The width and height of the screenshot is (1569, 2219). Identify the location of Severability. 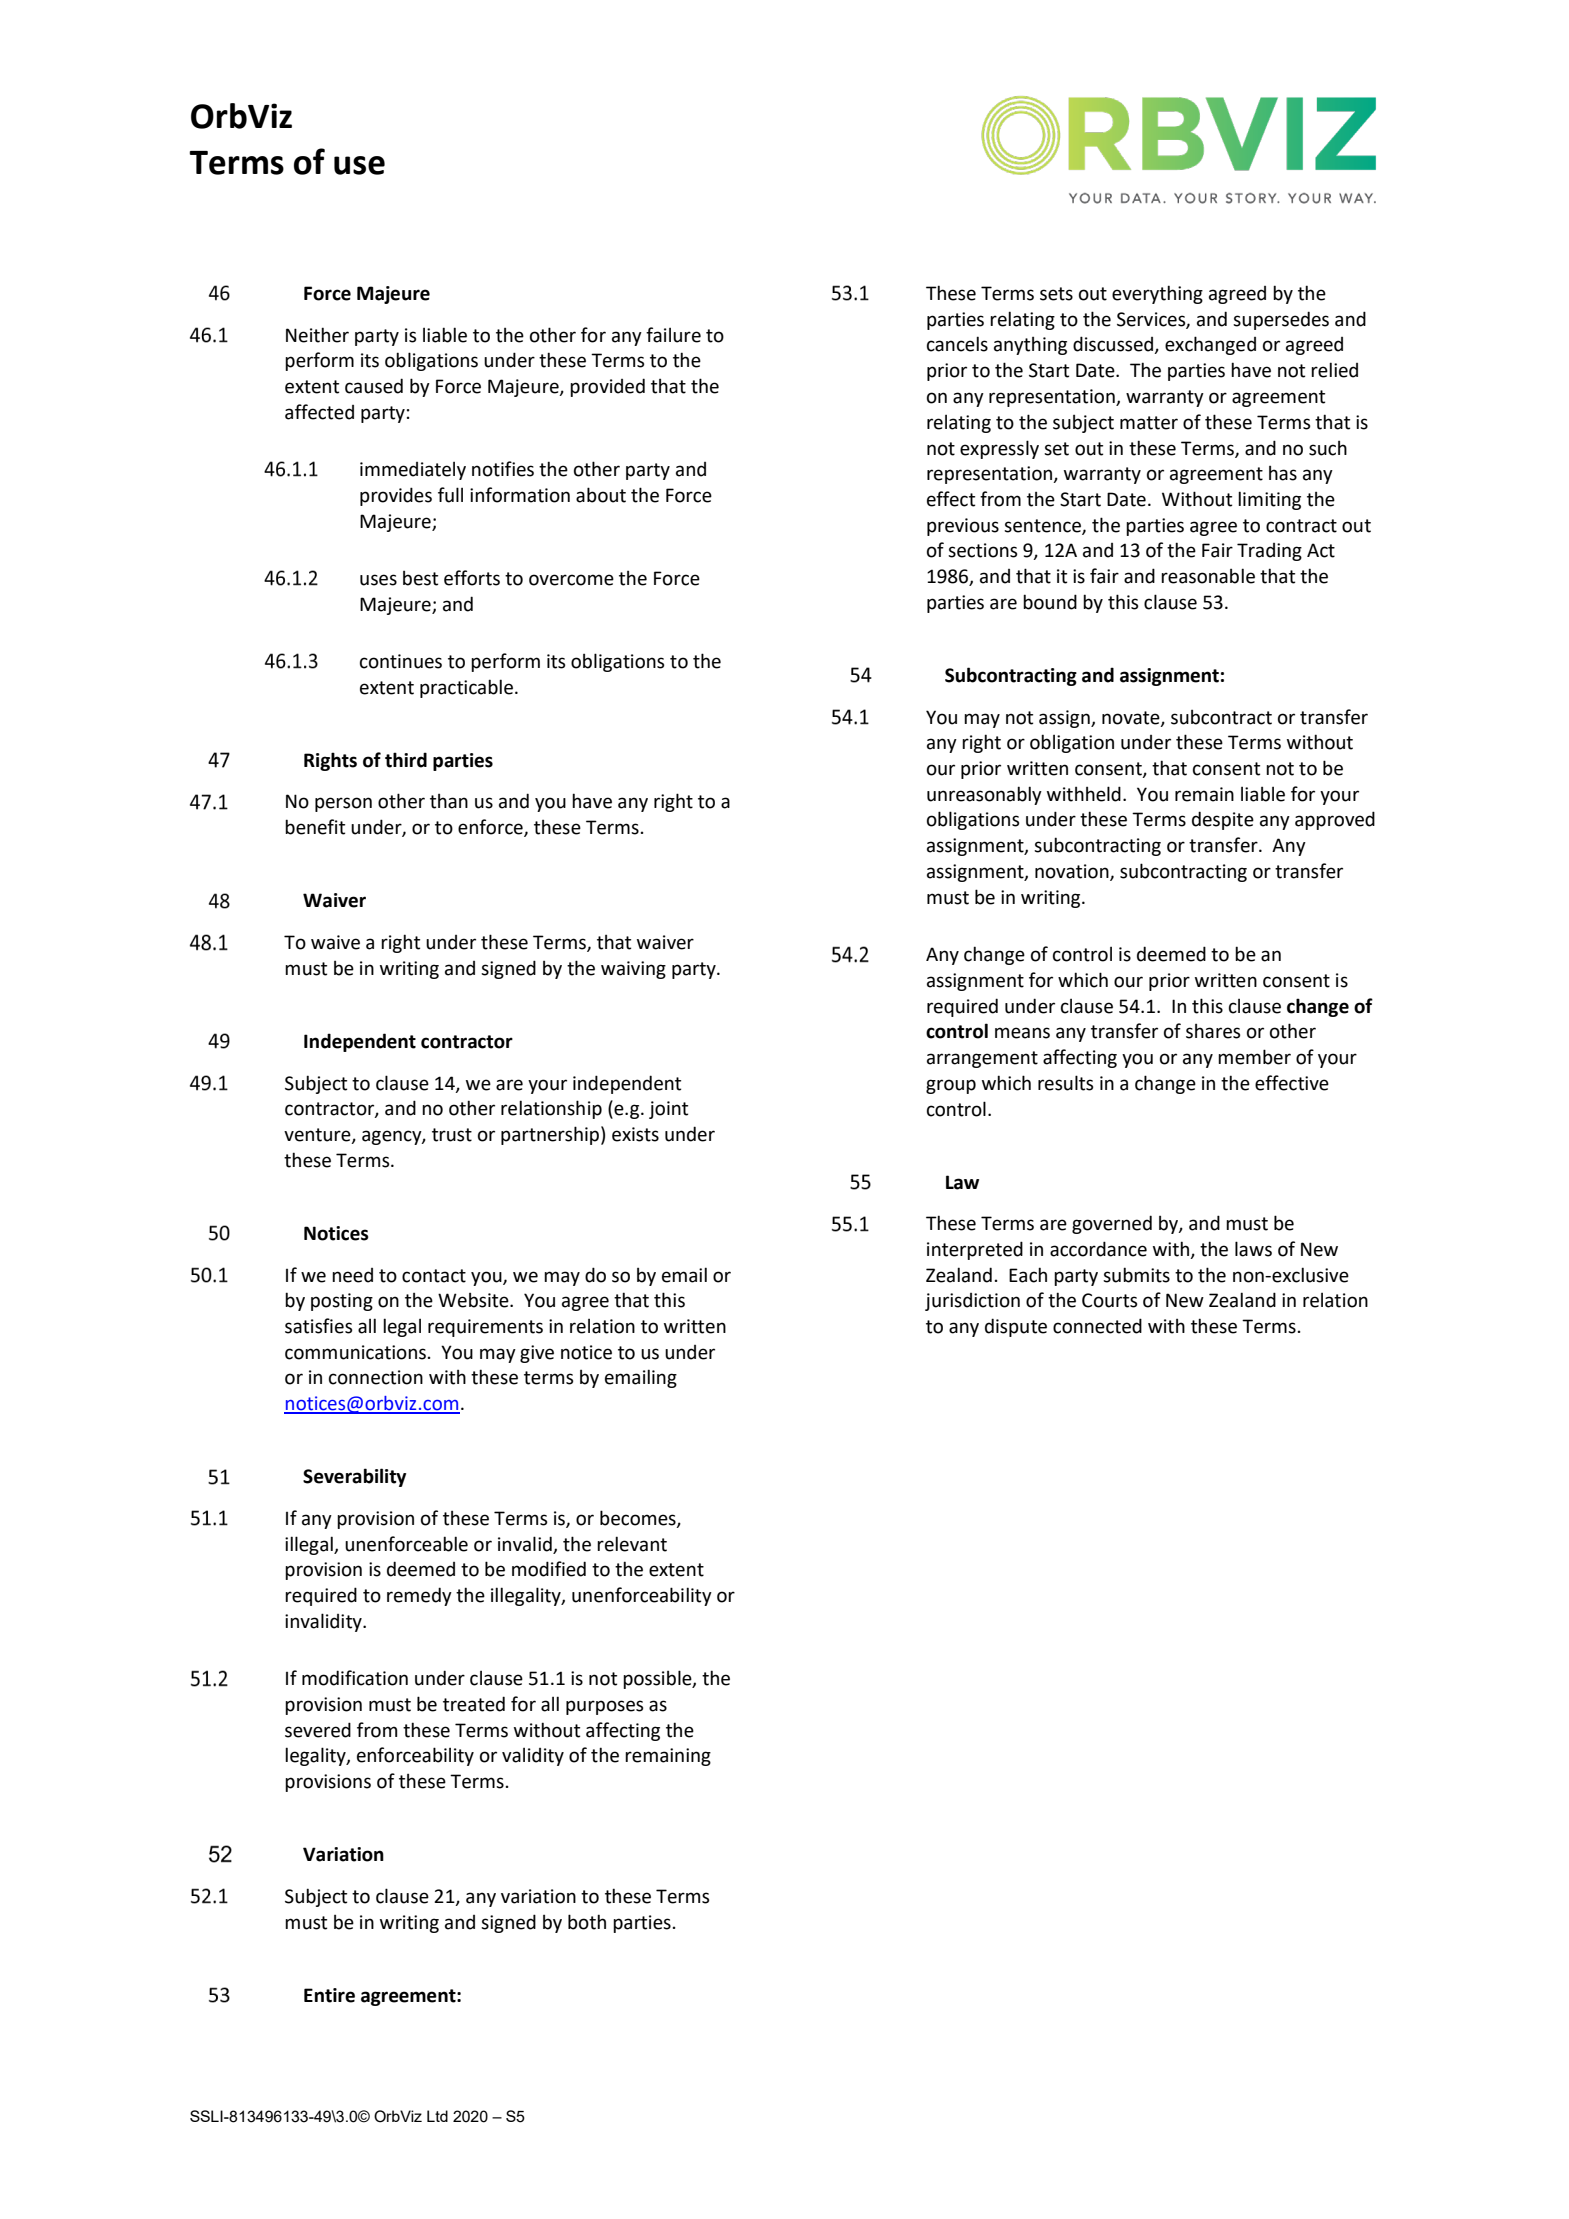
(354, 1477).
